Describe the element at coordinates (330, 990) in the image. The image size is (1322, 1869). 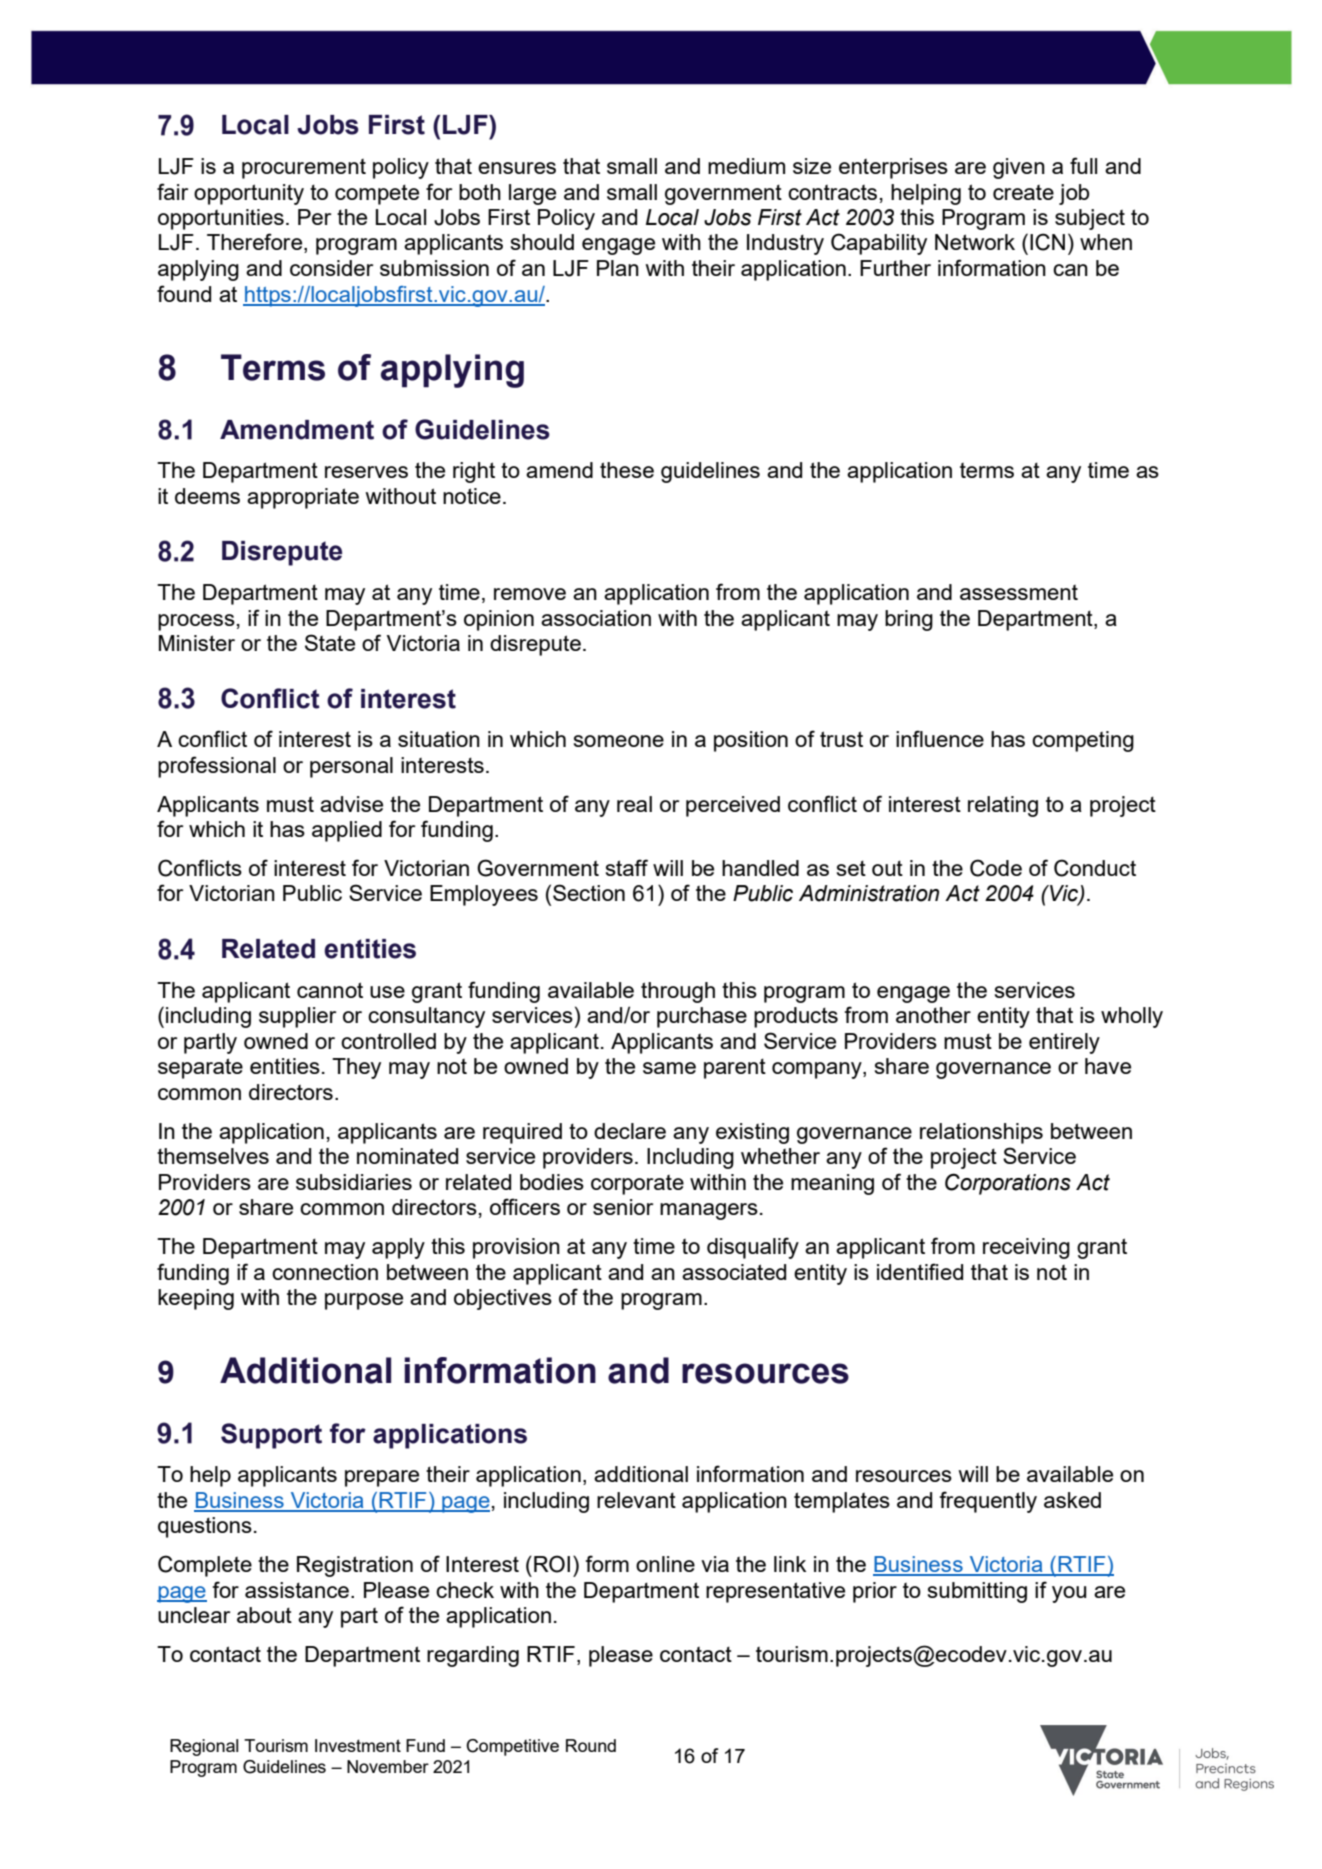
I see `cannot` at that location.
